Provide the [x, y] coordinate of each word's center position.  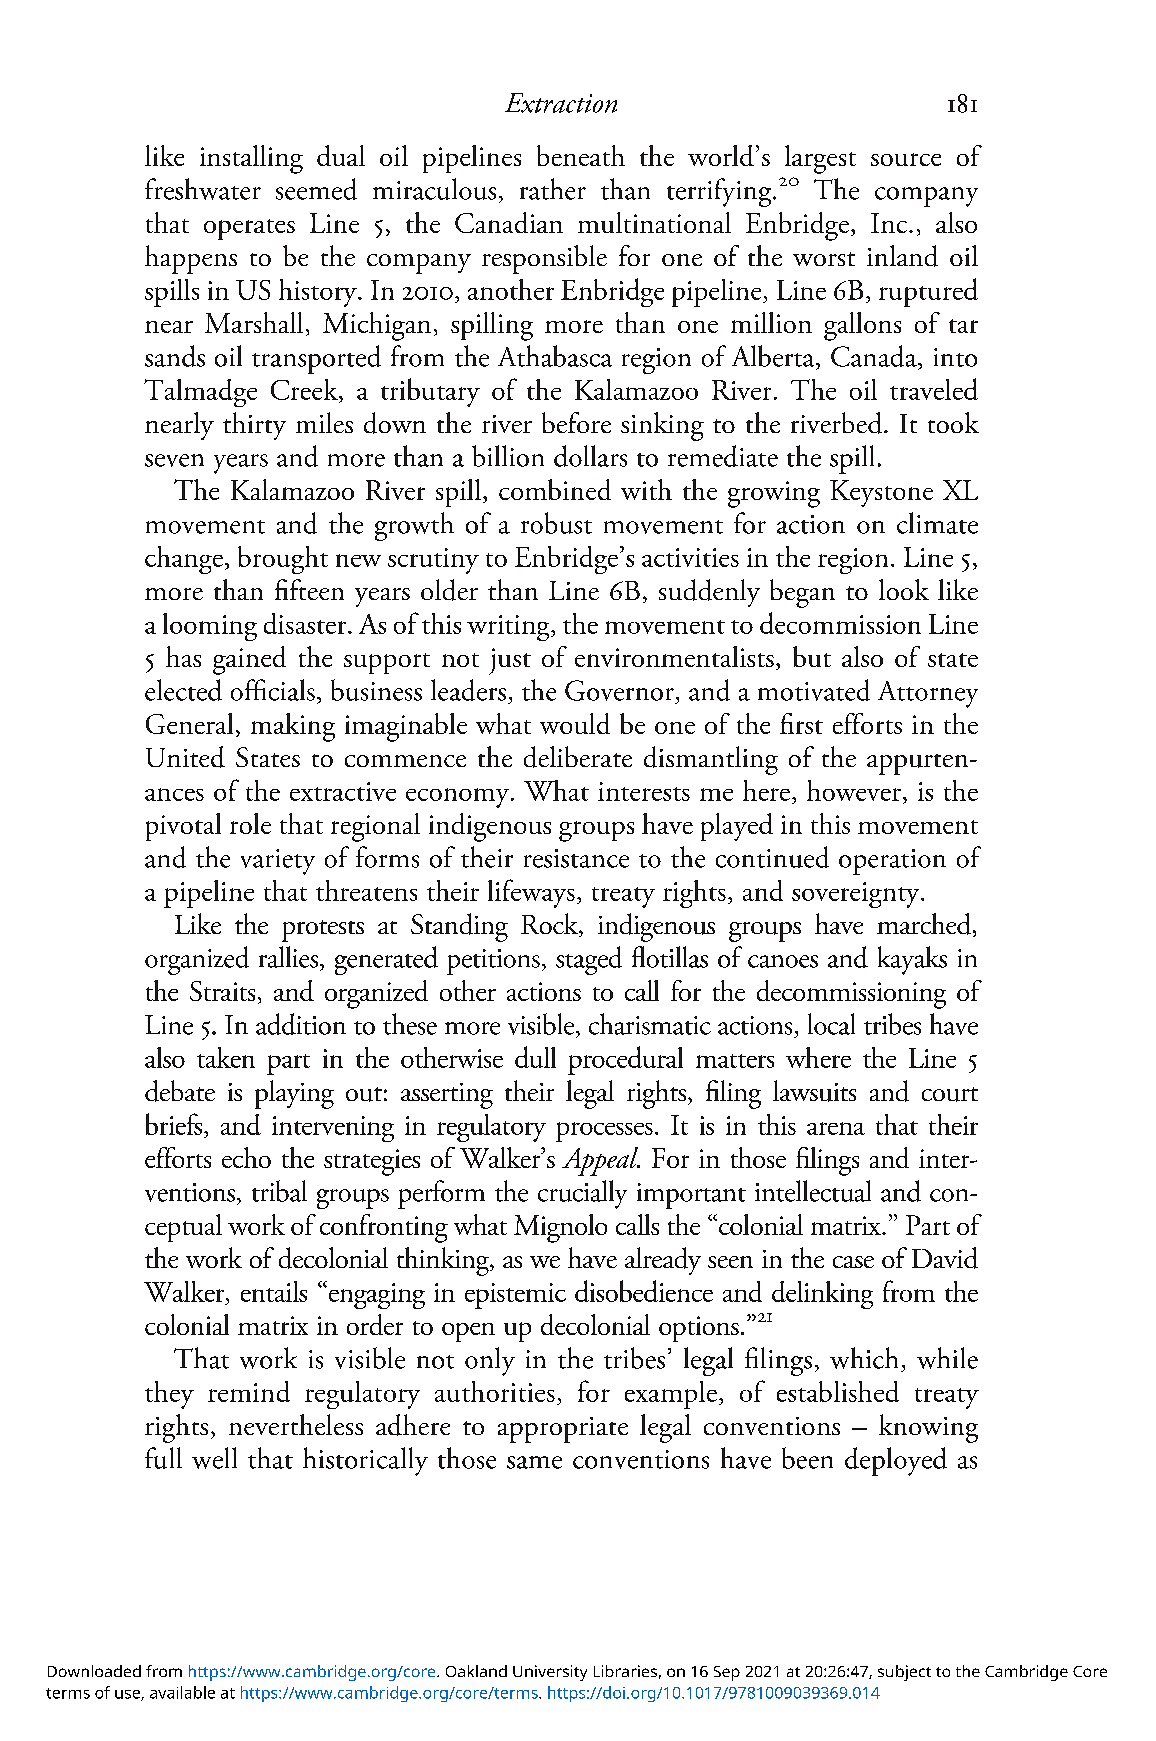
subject [904, 1673]
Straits [222, 991]
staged [589, 960]
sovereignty [857, 895]
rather [553, 189]
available [182, 1692]
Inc [890, 223]
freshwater [203, 189]
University [550, 1673]
